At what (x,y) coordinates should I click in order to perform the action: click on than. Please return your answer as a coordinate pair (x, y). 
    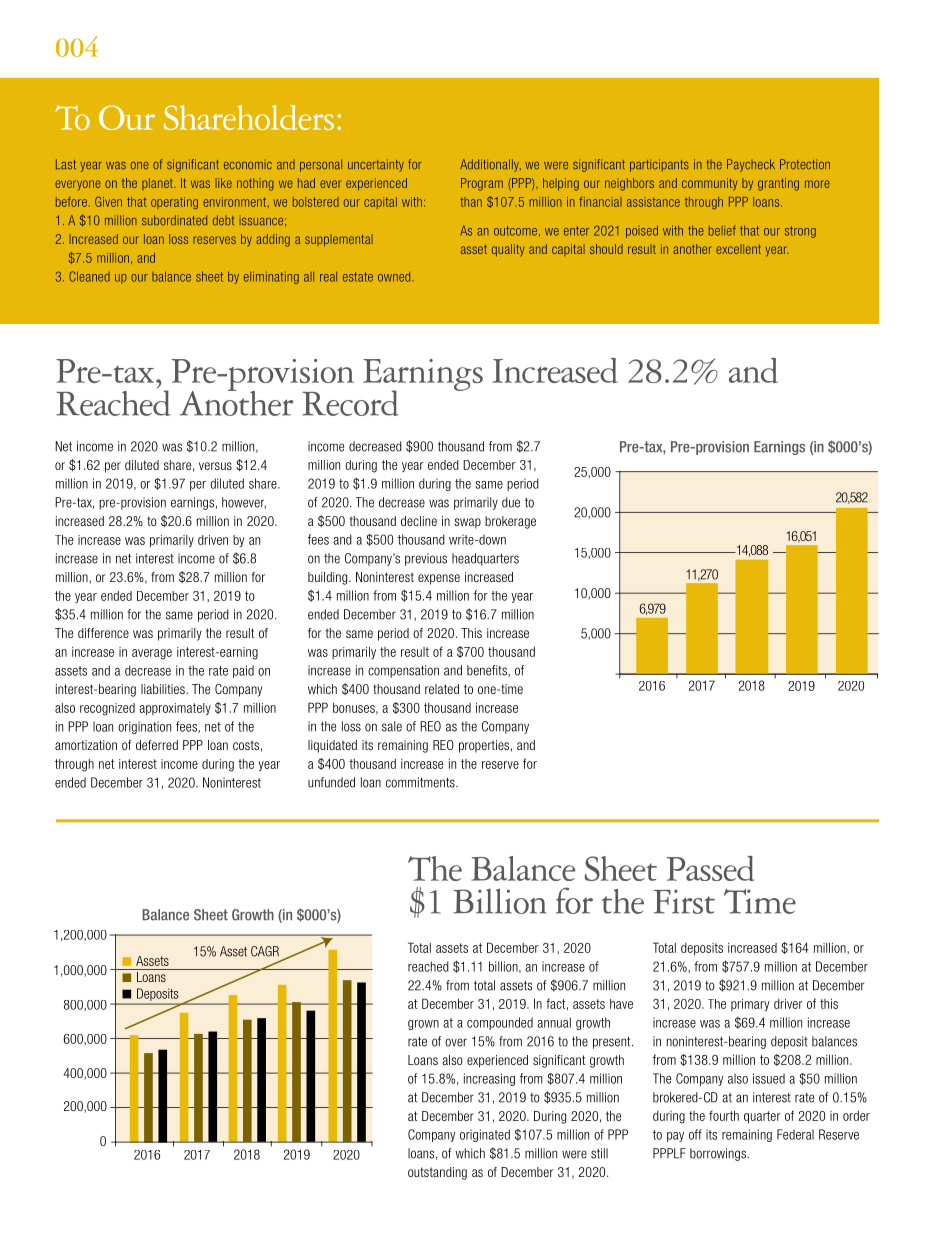
    Looking at the image, I should click on (471, 202).
